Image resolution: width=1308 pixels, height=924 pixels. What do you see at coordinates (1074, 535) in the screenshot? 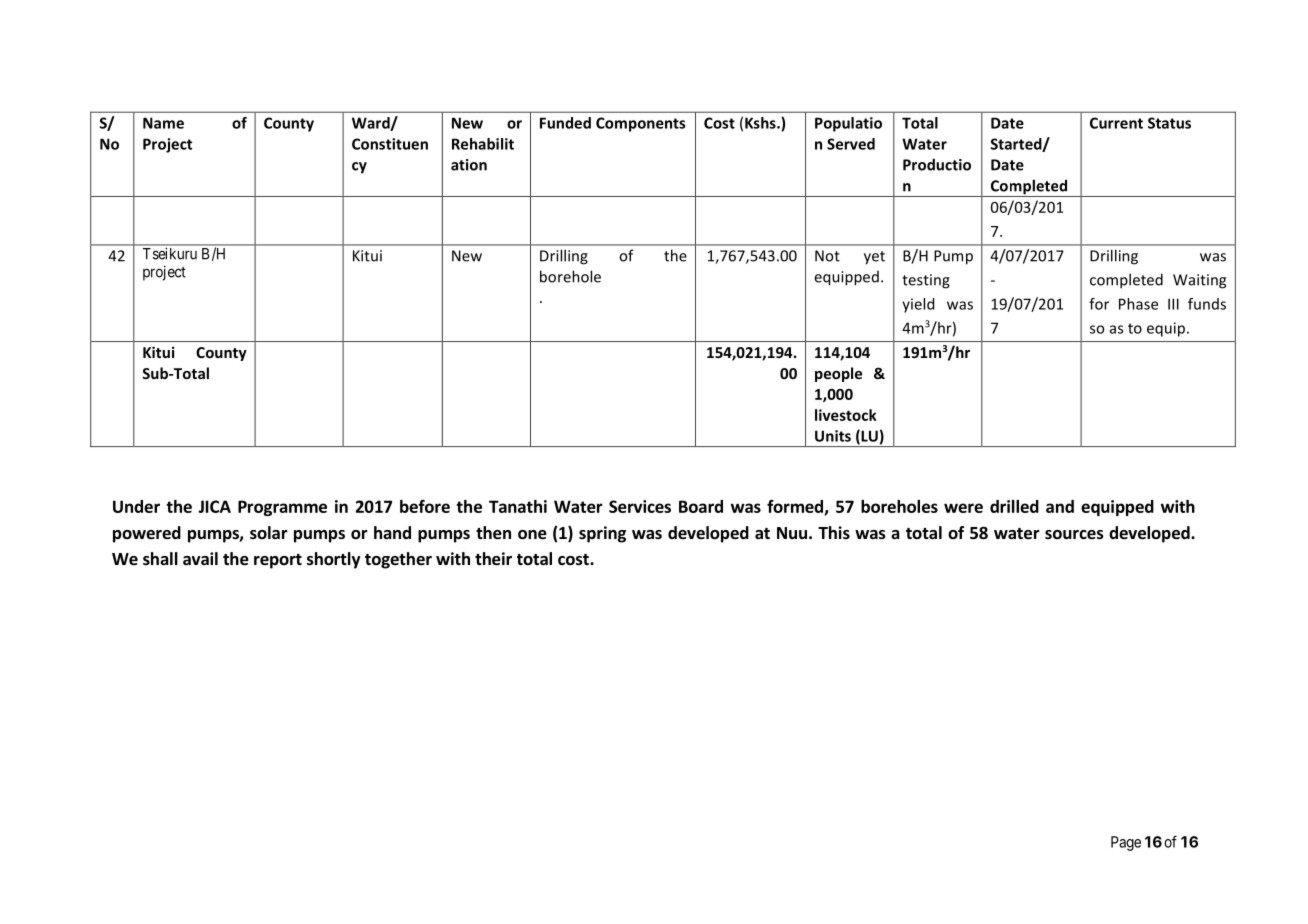
I see `sources` at bounding box center [1074, 535].
